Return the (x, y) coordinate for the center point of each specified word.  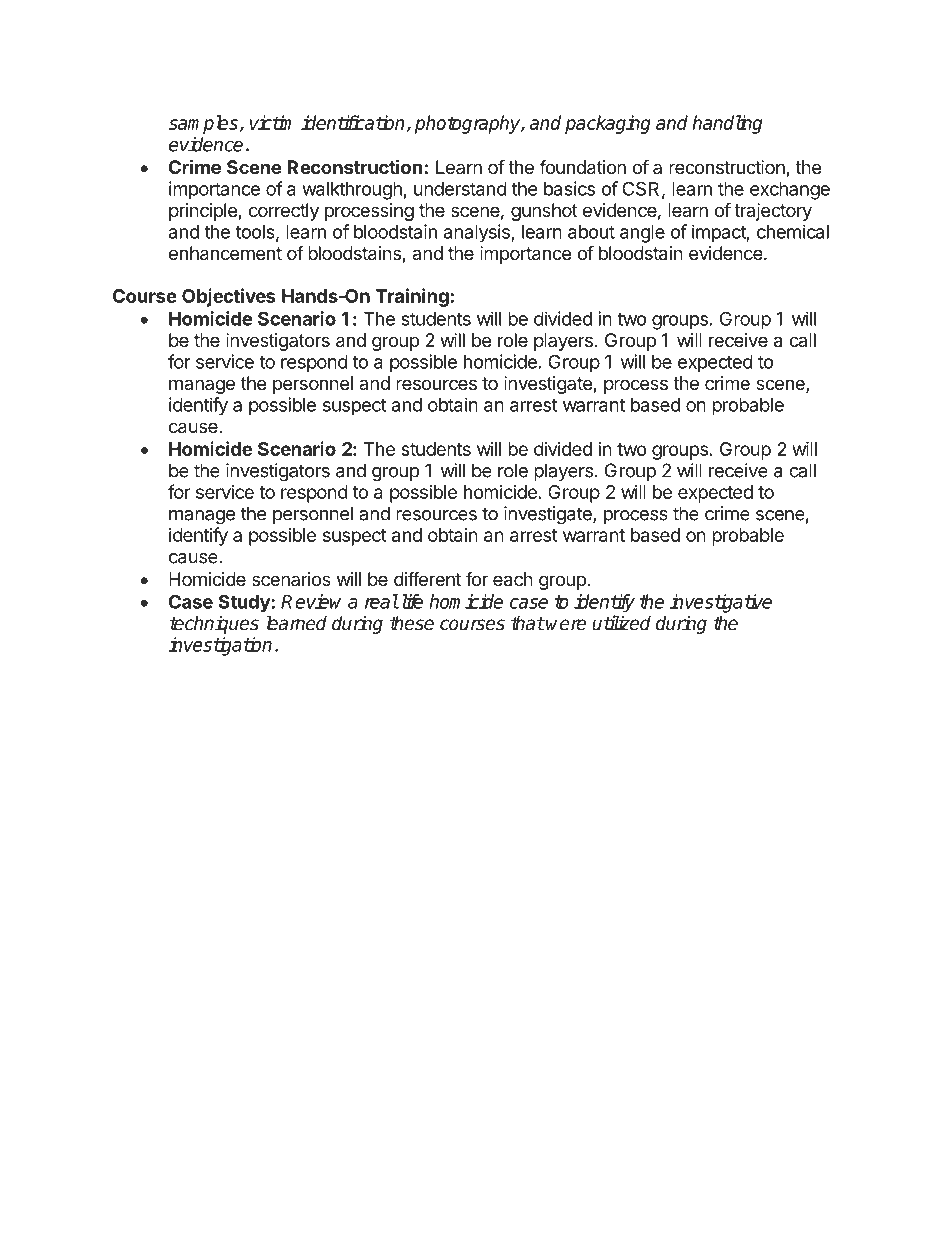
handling (727, 124)
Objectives (229, 297)
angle (642, 234)
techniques (214, 624)
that (528, 623)
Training (412, 297)
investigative (721, 603)
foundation (582, 167)
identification (354, 123)
